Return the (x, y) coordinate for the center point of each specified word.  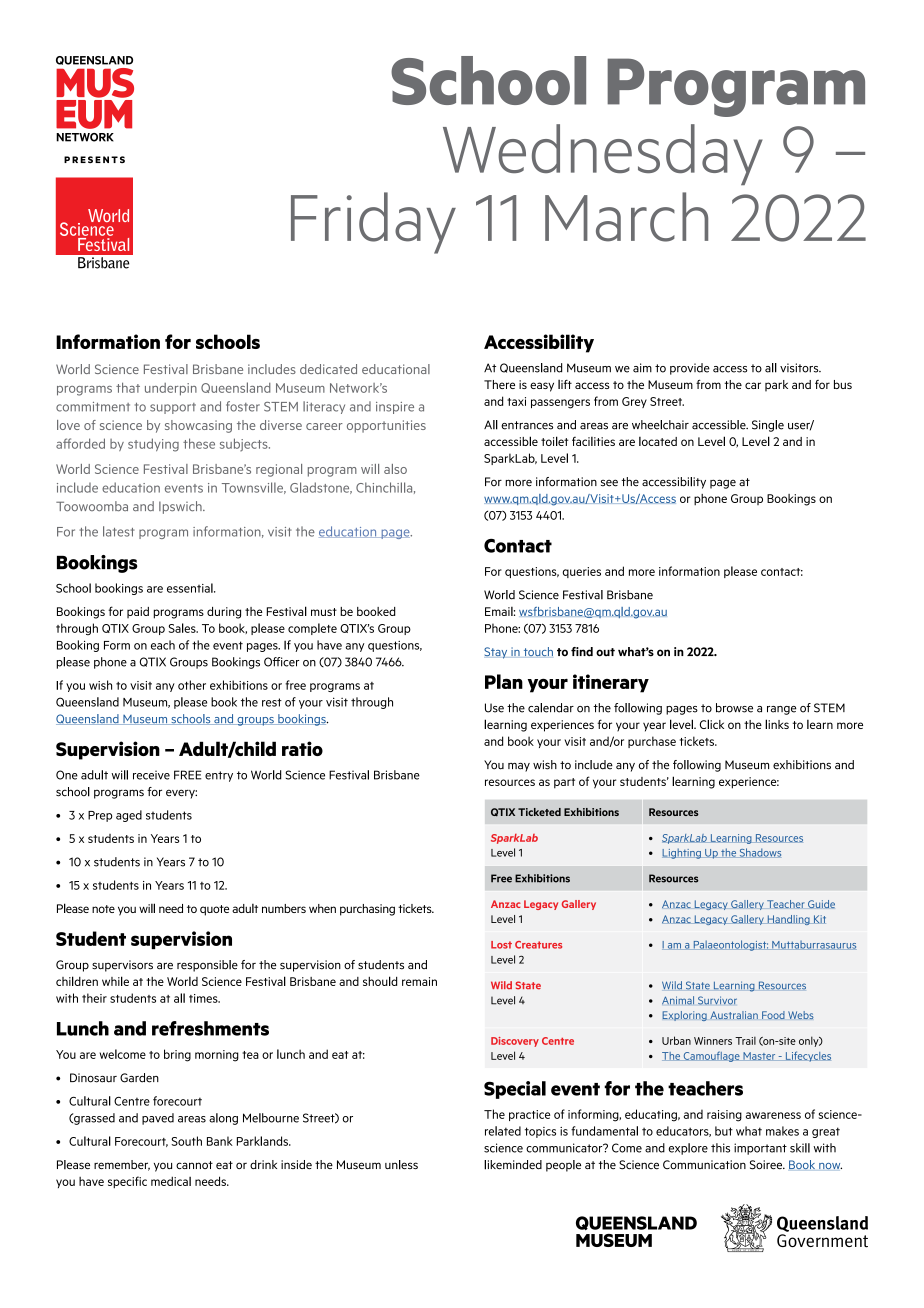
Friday (373, 223)
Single (768, 426)
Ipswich (181, 507)
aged (129, 816)
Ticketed (539, 812)
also (395, 469)
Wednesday (603, 154)
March (626, 217)
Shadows (759, 853)
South (186, 1141)
